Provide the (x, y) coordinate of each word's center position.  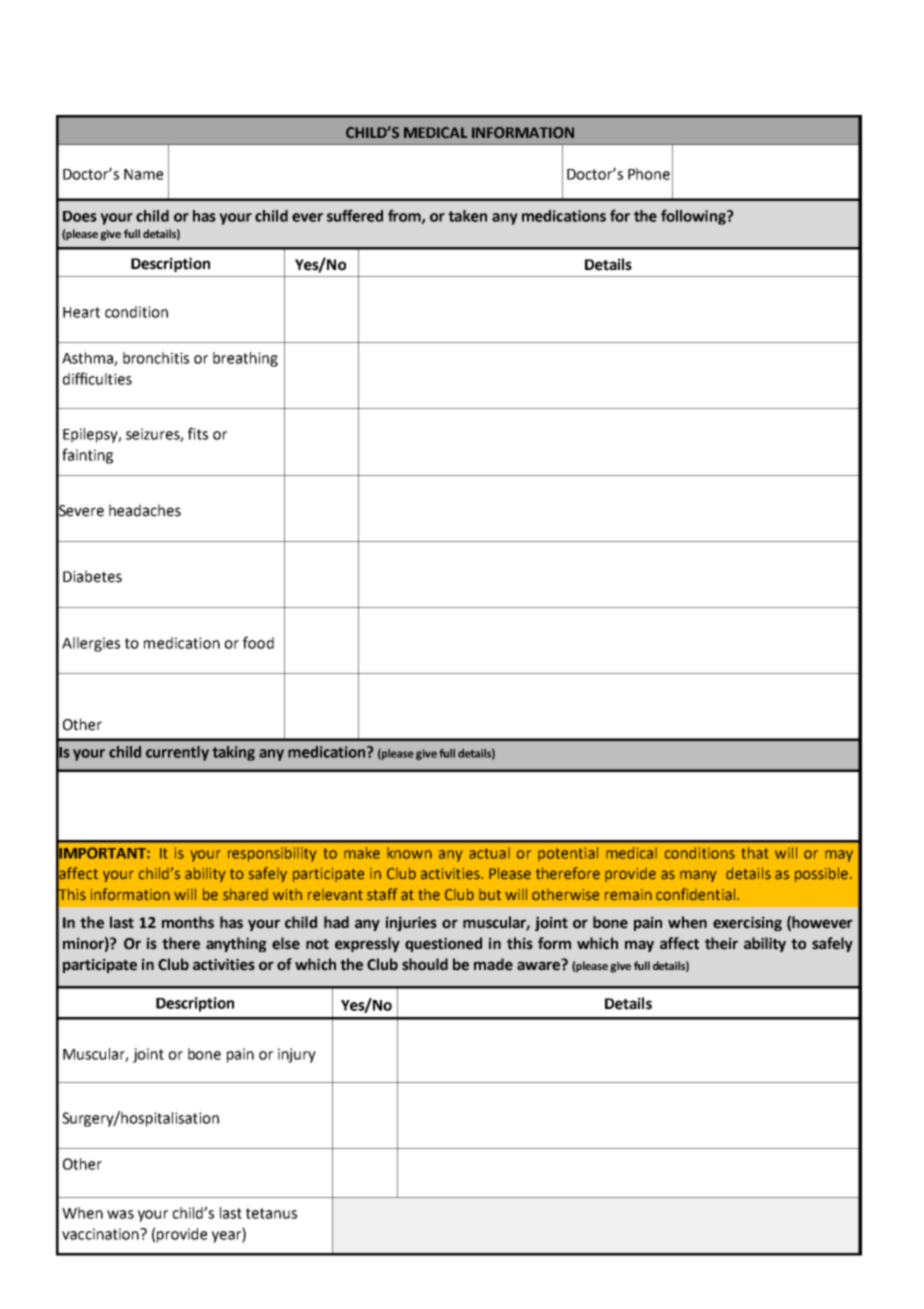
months (188, 922)
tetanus (271, 1213)
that (755, 853)
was (120, 1214)
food (258, 642)
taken (467, 216)
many (698, 876)
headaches (145, 510)
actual (489, 853)
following (694, 217)
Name (143, 174)
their (721, 943)
